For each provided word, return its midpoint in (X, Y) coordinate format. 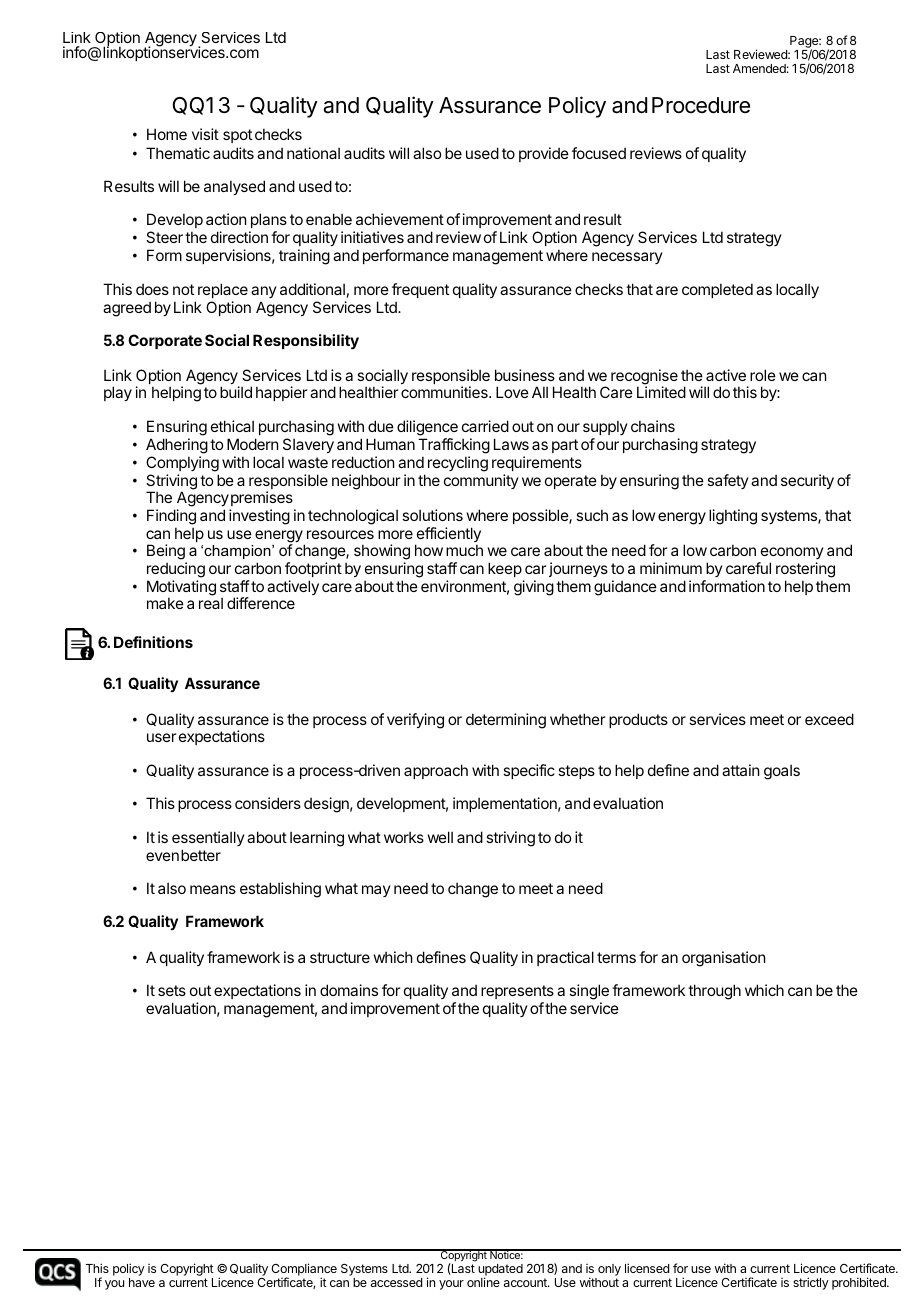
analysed (234, 187)
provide (544, 154)
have (142, 1282)
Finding (171, 518)
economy (791, 555)
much (464, 550)
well (440, 837)
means (213, 889)
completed (717, 290)
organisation (723, 959)
